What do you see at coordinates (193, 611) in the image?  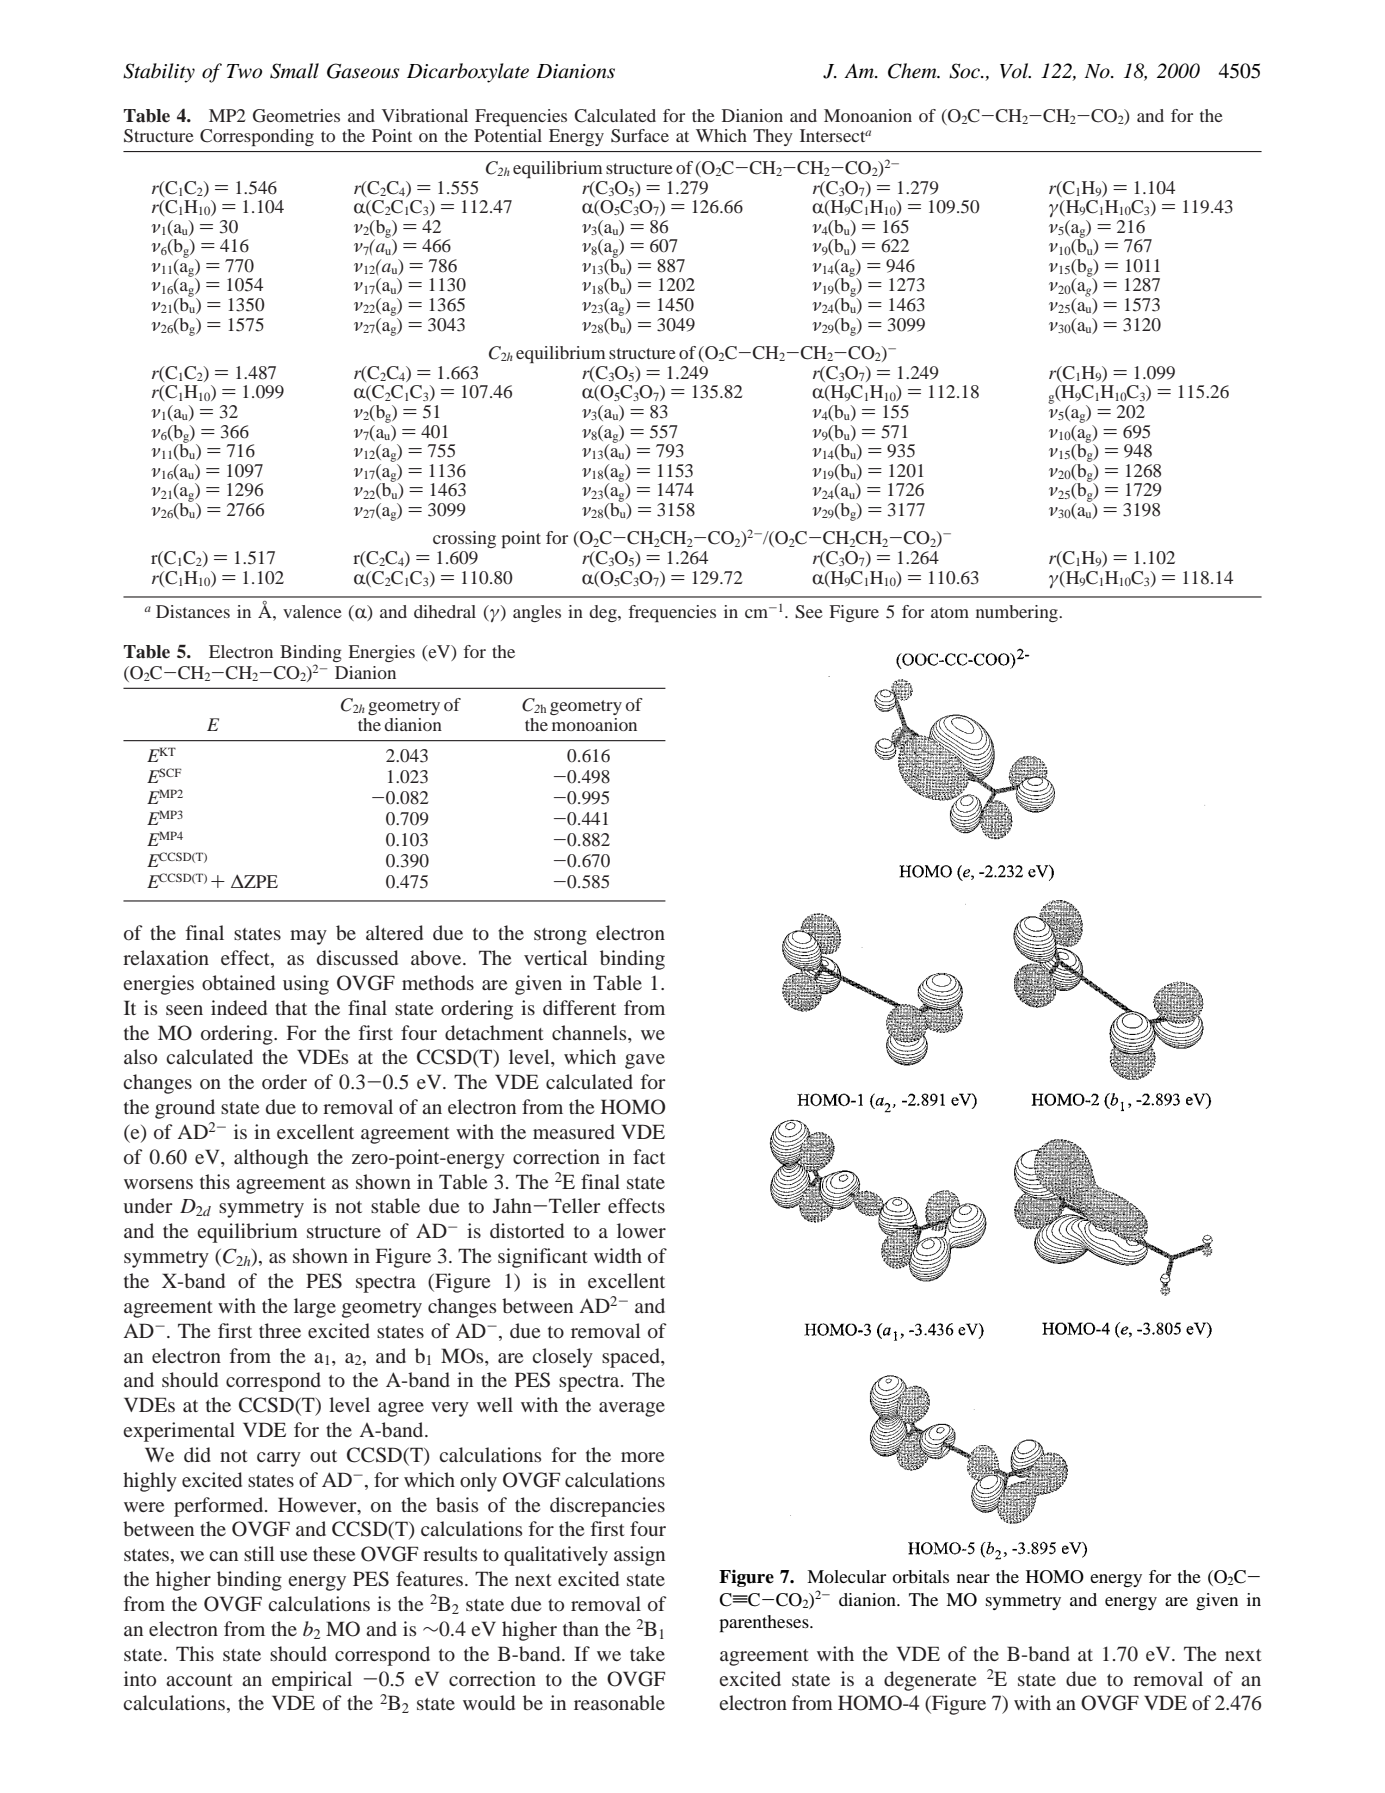 I see `Distances` at bounding box center [193, 611].
